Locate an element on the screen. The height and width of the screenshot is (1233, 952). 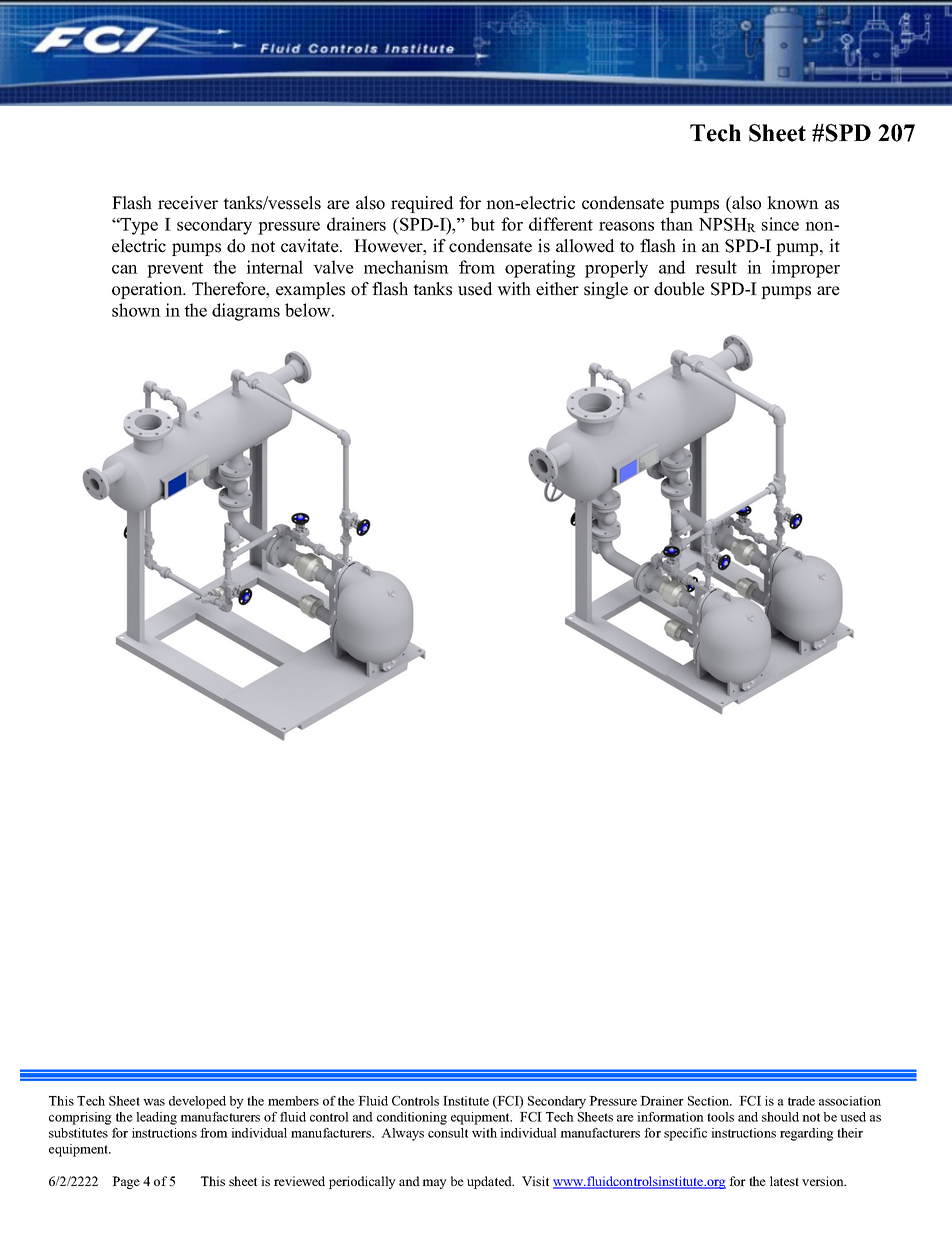
receiver is located at coordinates (188, 203).
